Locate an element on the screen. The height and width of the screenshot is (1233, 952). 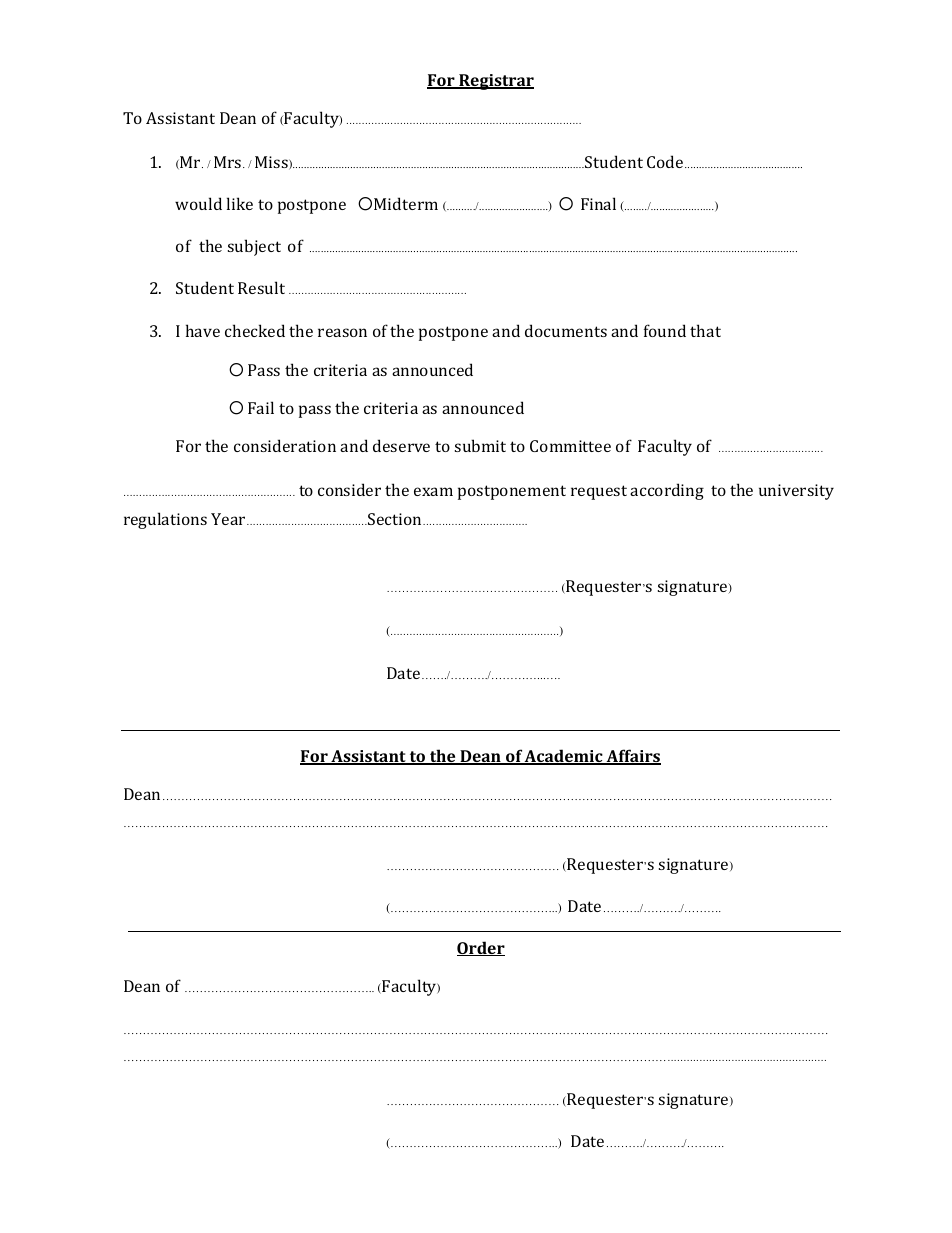
university is located at coordinates (796, 492).
